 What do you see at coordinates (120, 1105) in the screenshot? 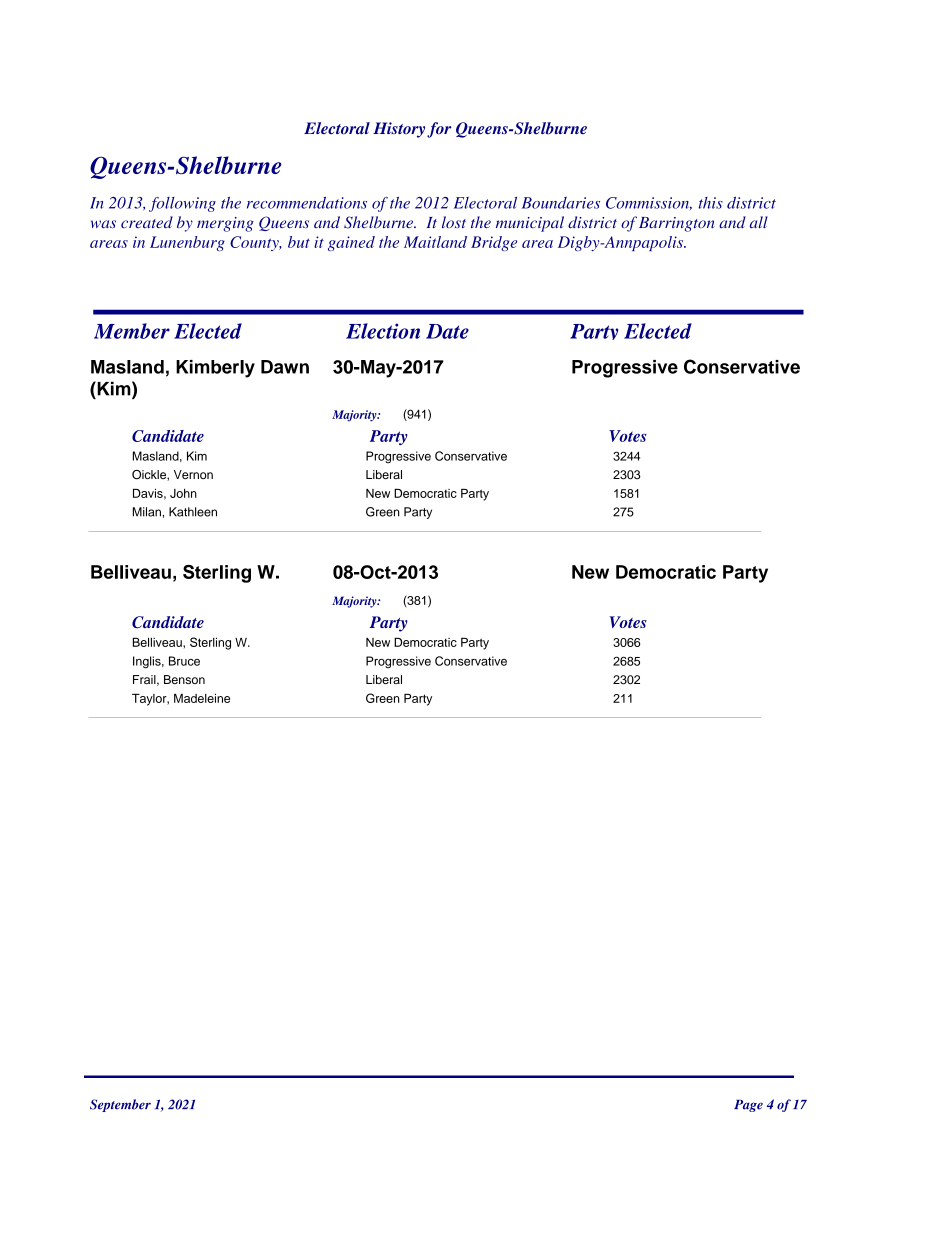
I see `September` at bounding box center [120, 1105].
